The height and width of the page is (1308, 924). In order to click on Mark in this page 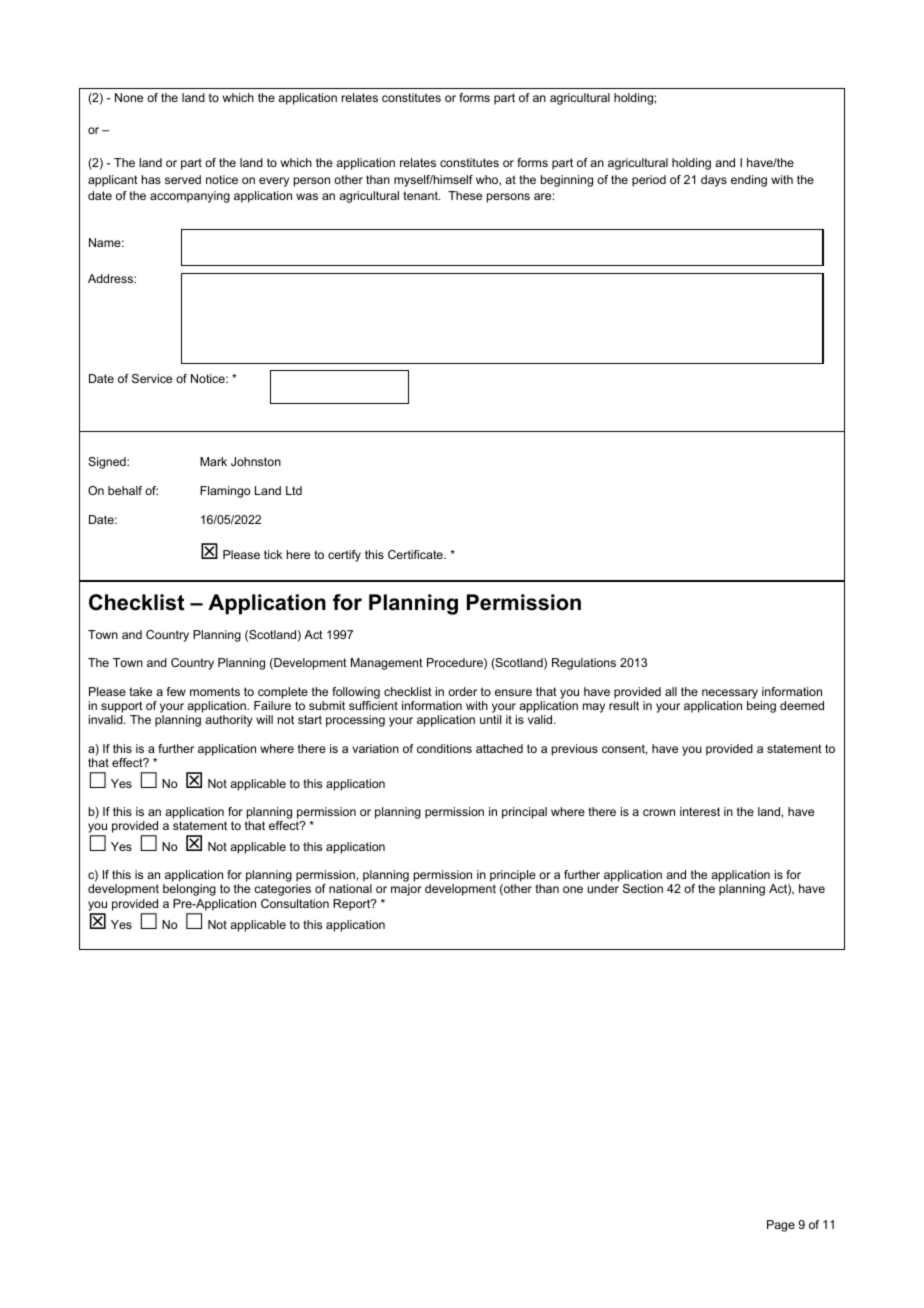, I will do `click(213, 461)`.
